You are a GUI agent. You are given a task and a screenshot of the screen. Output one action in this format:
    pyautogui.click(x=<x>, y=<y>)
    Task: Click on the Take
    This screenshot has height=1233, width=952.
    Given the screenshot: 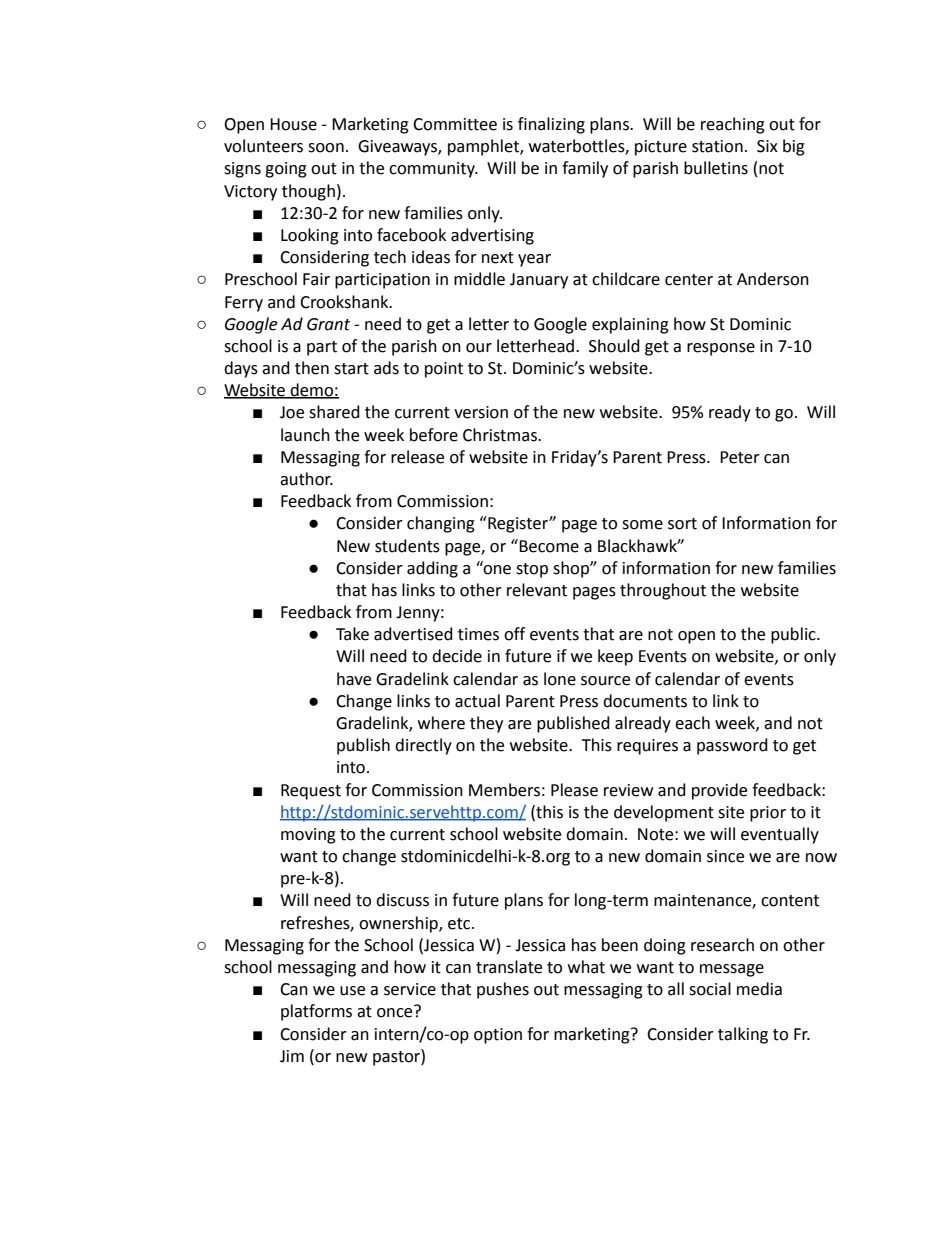 What is the action you would take?
    pyautogui.click(x=352, y=634)
